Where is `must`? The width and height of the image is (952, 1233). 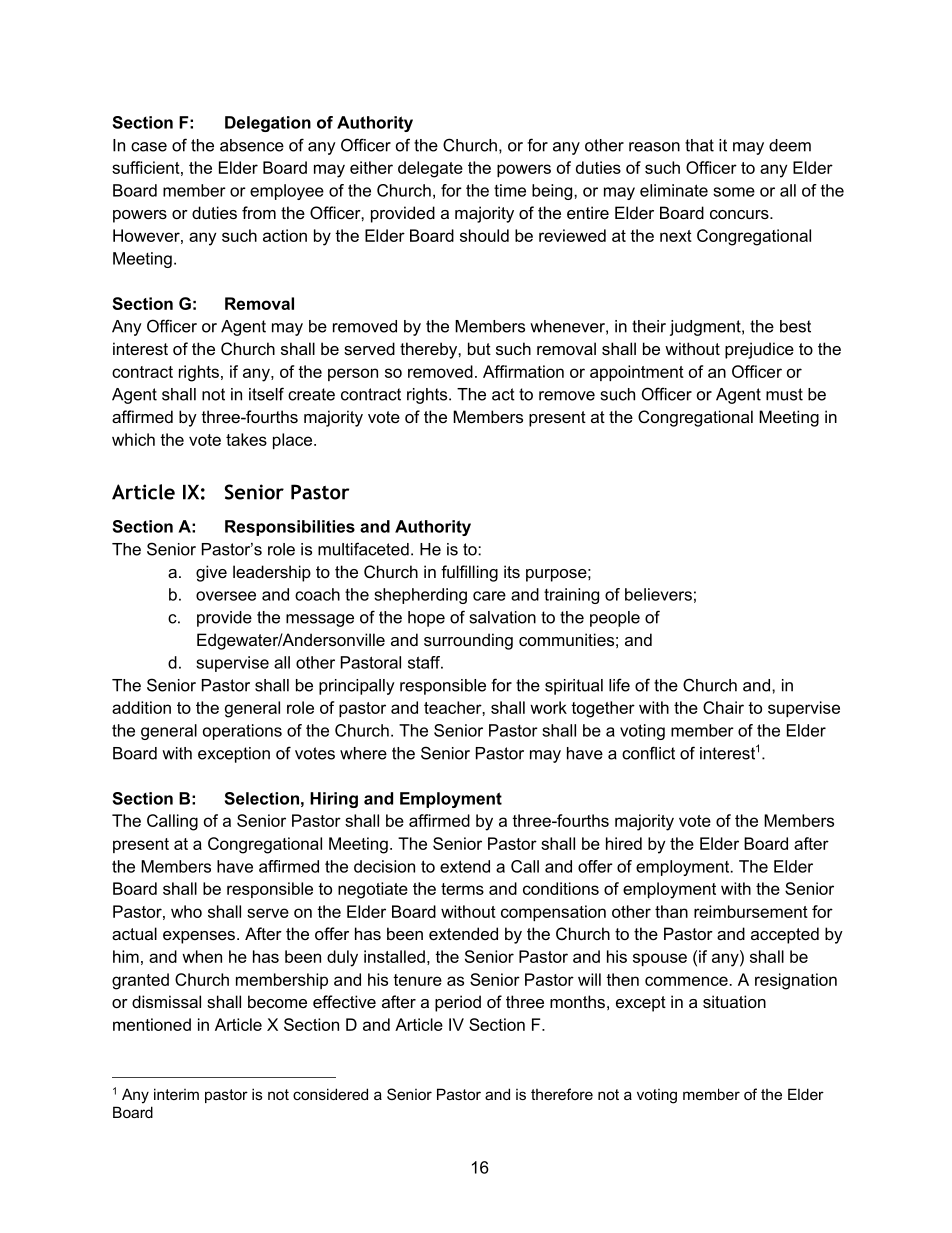
must is located at coordinates (784, 394).
